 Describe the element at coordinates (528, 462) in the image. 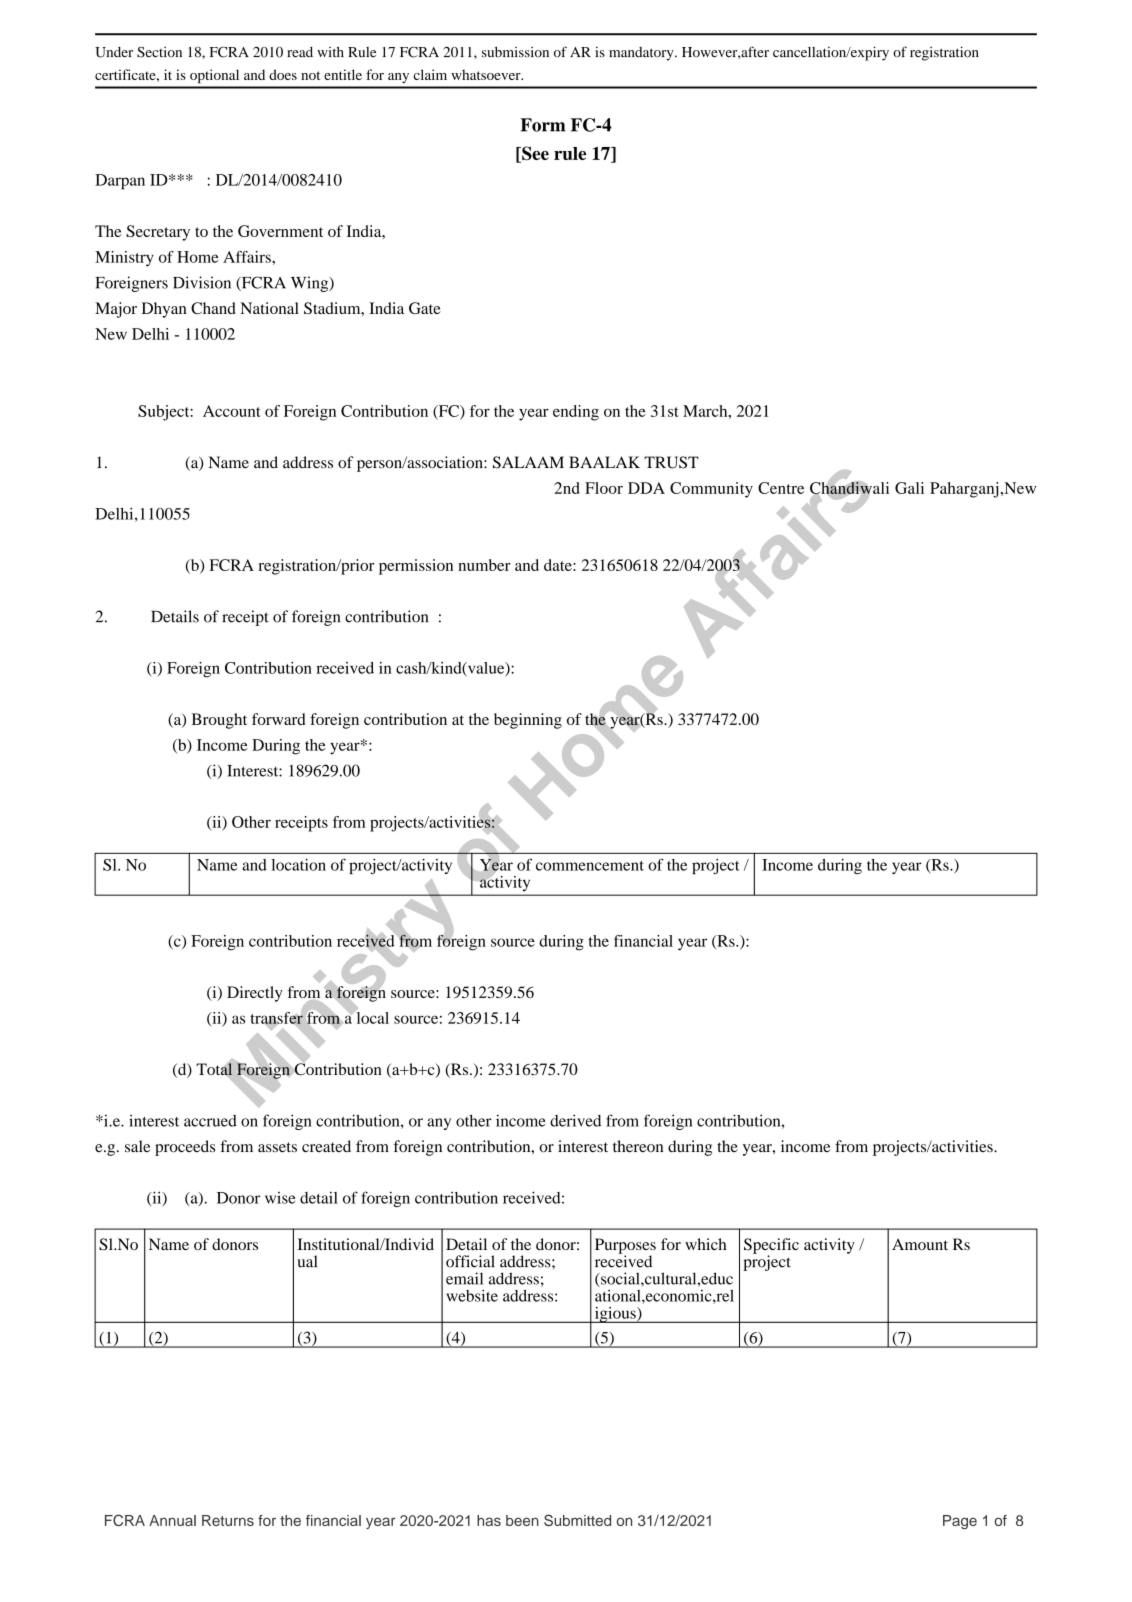

I see `SALAAM` at that location.
